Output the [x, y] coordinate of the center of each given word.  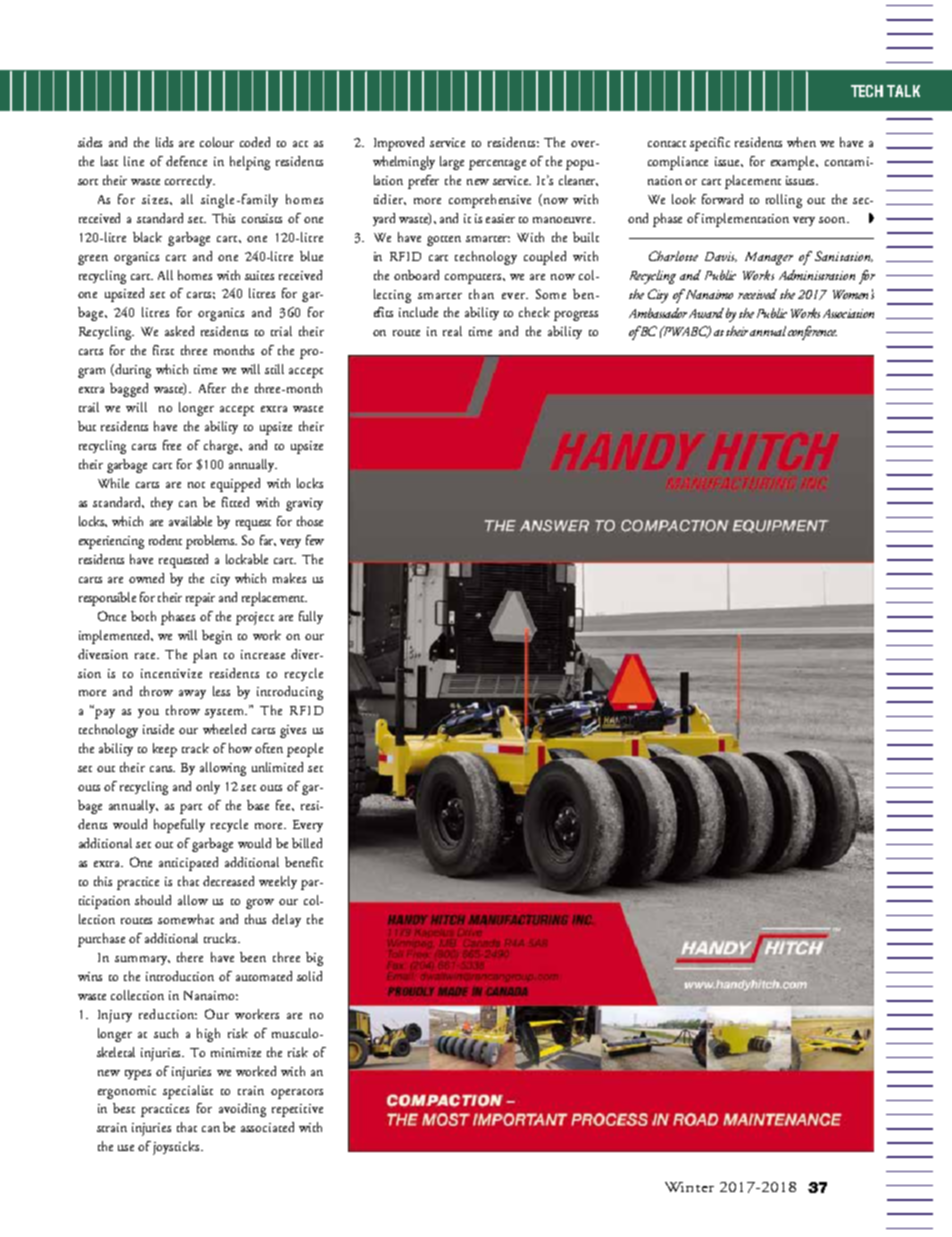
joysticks [177, 1148]
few [315, 540]
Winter [689, 1187]
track [195, 748]
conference [812, 333]
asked [179, 331]
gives [293, 731]
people [305, 750]
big [314, 959]
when [801, 142]
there [190, 957]
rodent [165, 540]
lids [164, 142]
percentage [497, 165]
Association [848, 313]
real [452, 331]
